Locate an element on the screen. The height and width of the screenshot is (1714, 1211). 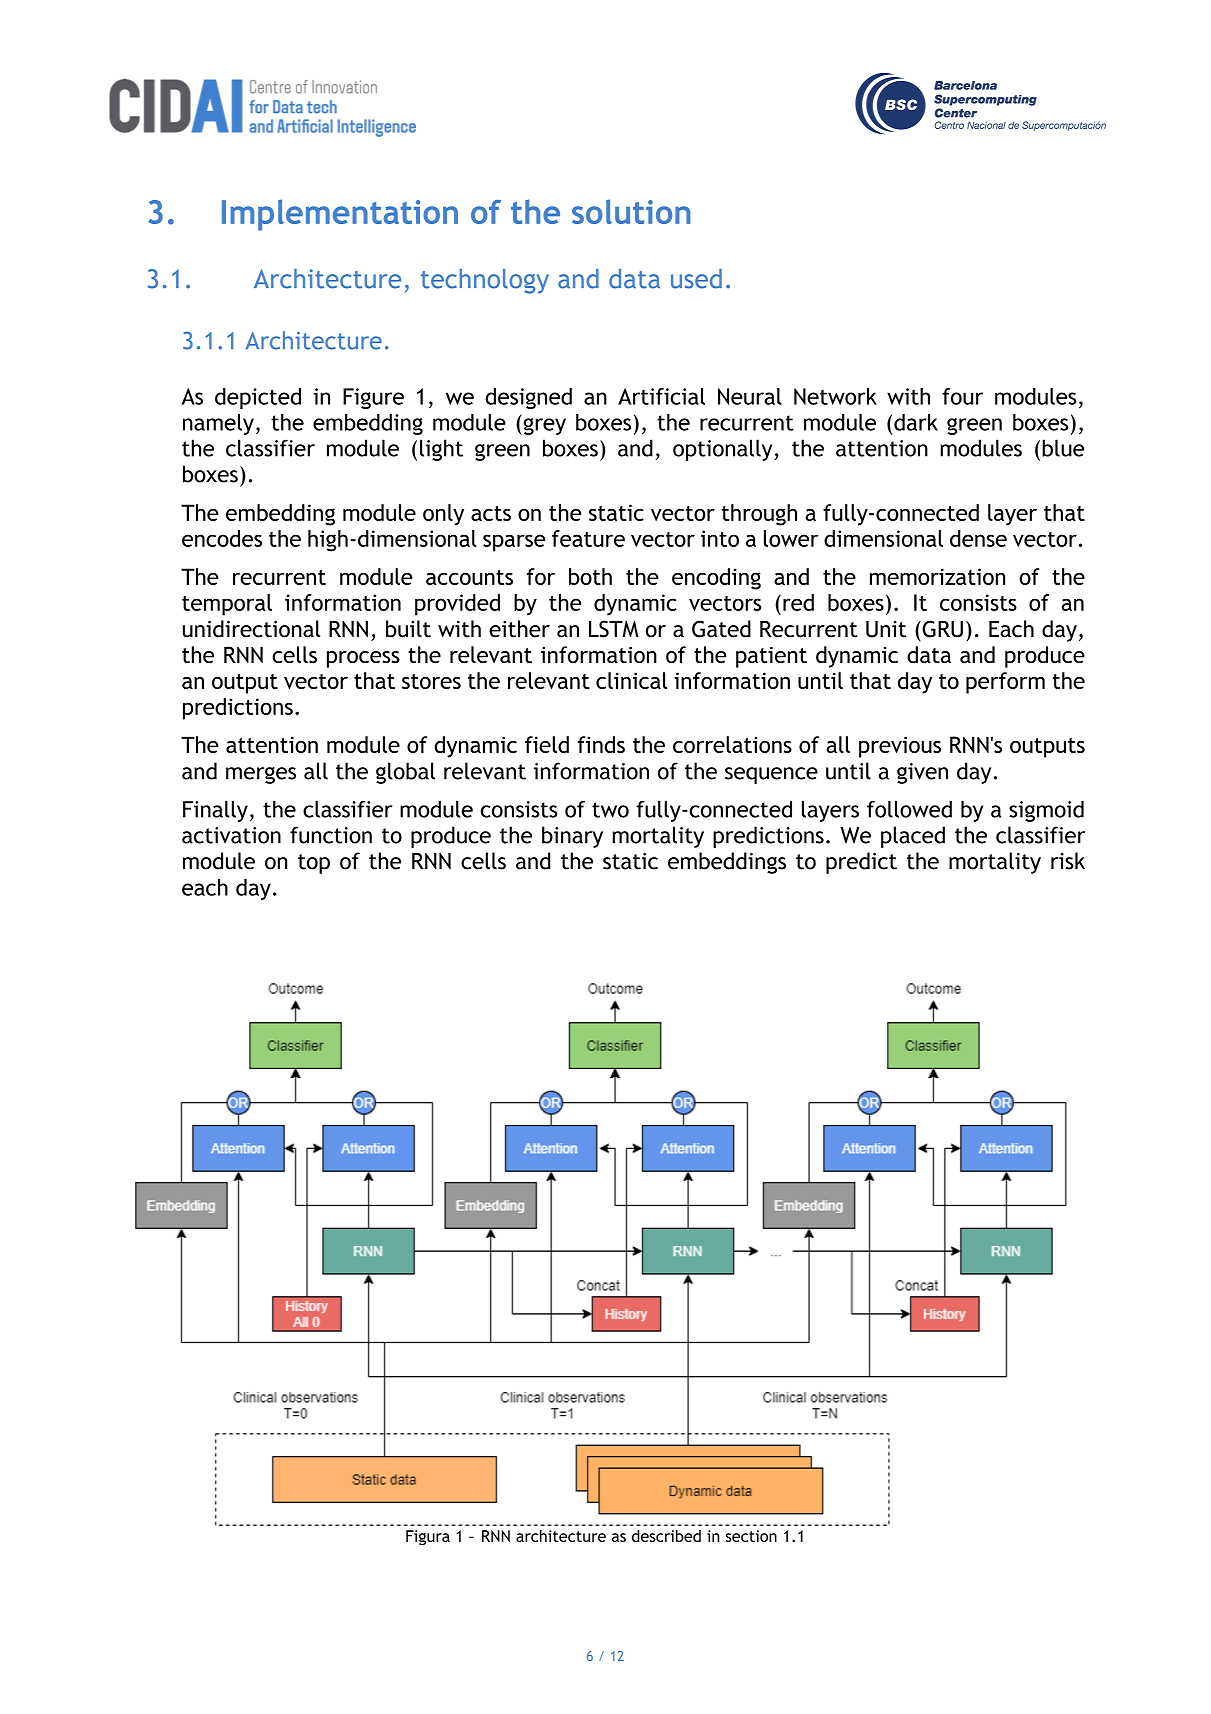
Implementation is located at coordinates (340, 215).
